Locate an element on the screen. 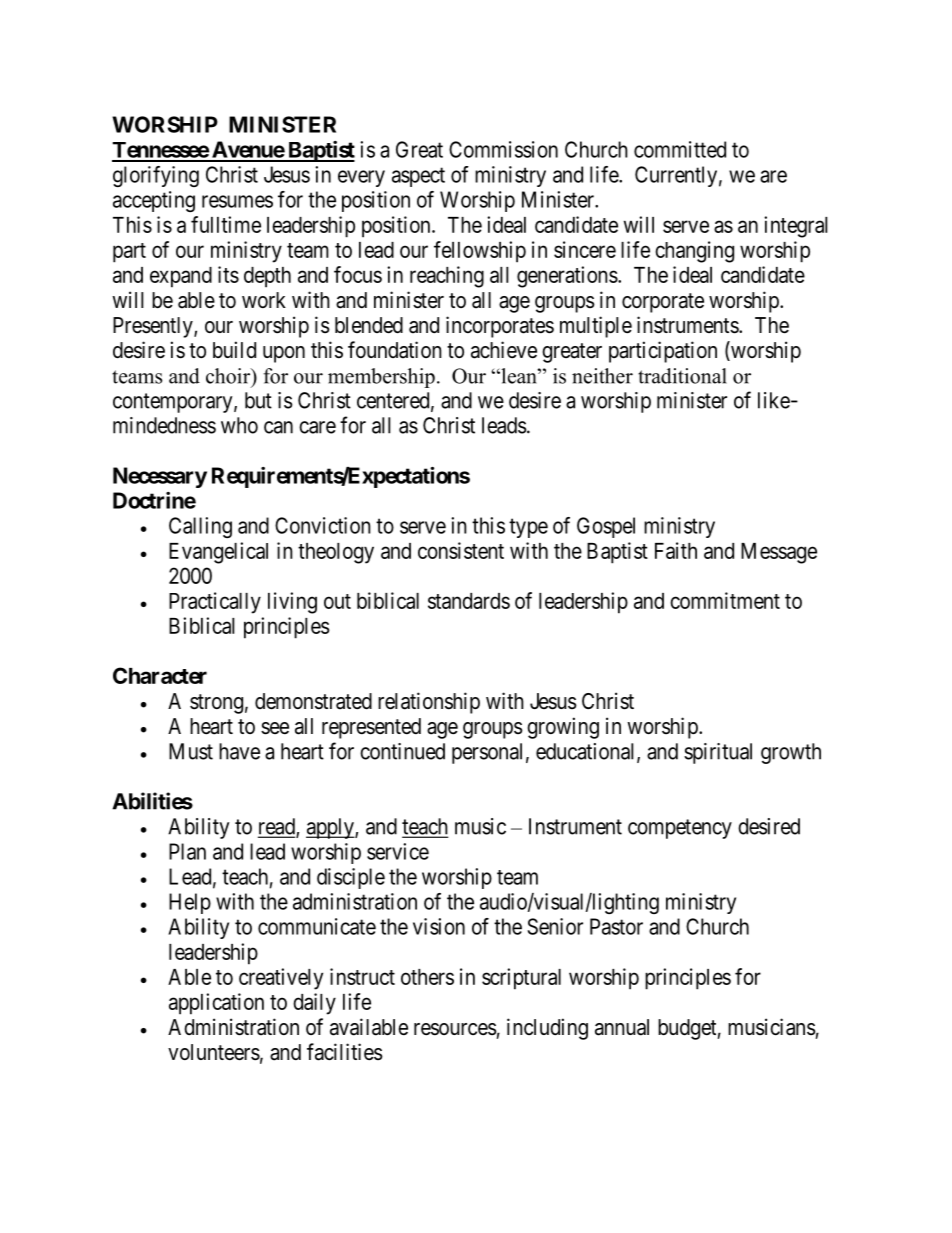  but is located at coordinates (258, 400).
